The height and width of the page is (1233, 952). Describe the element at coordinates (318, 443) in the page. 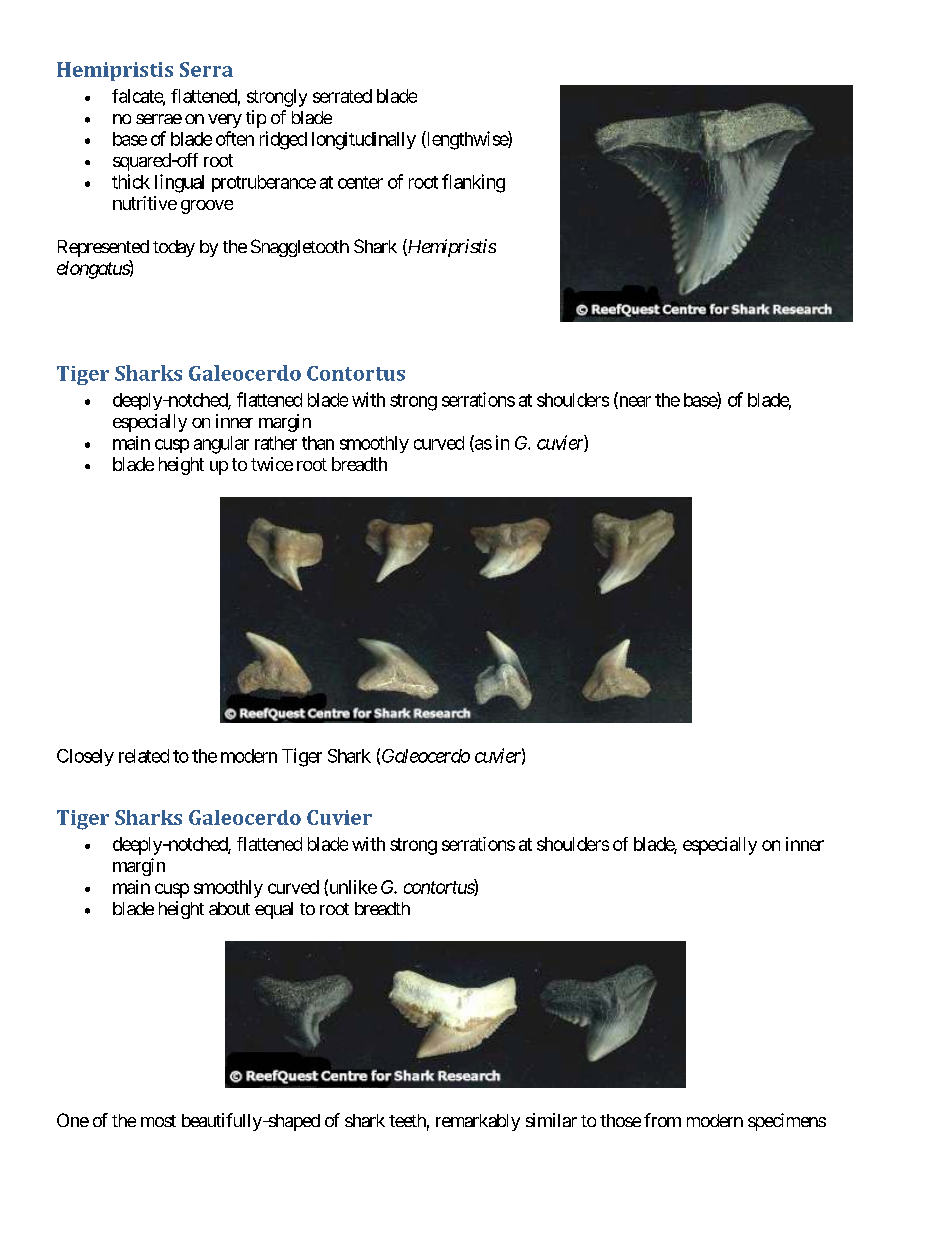

I see `than` at that location.
